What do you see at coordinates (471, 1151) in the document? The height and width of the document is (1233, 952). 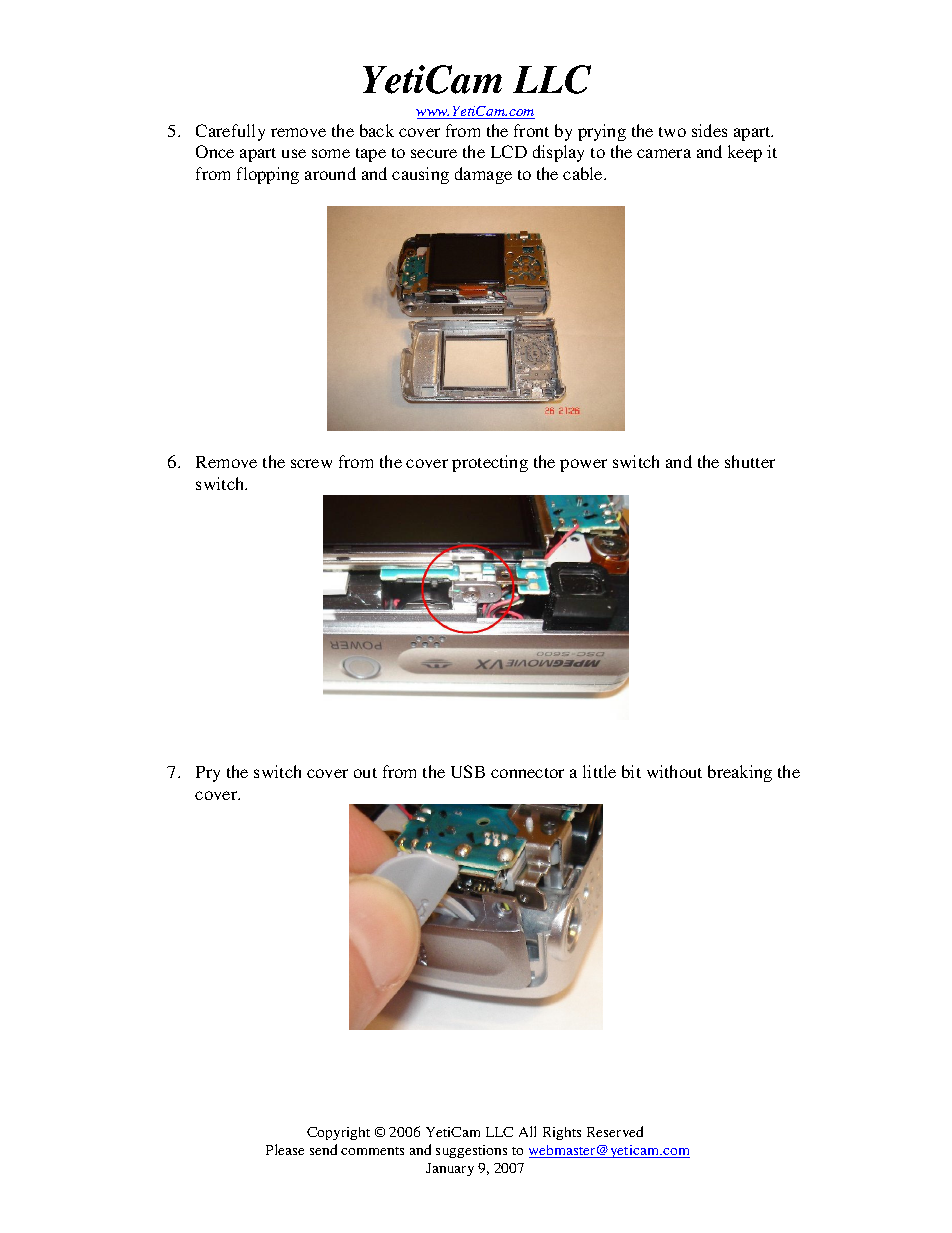 I see `suggestions` at bounding box center [471, 1151].
